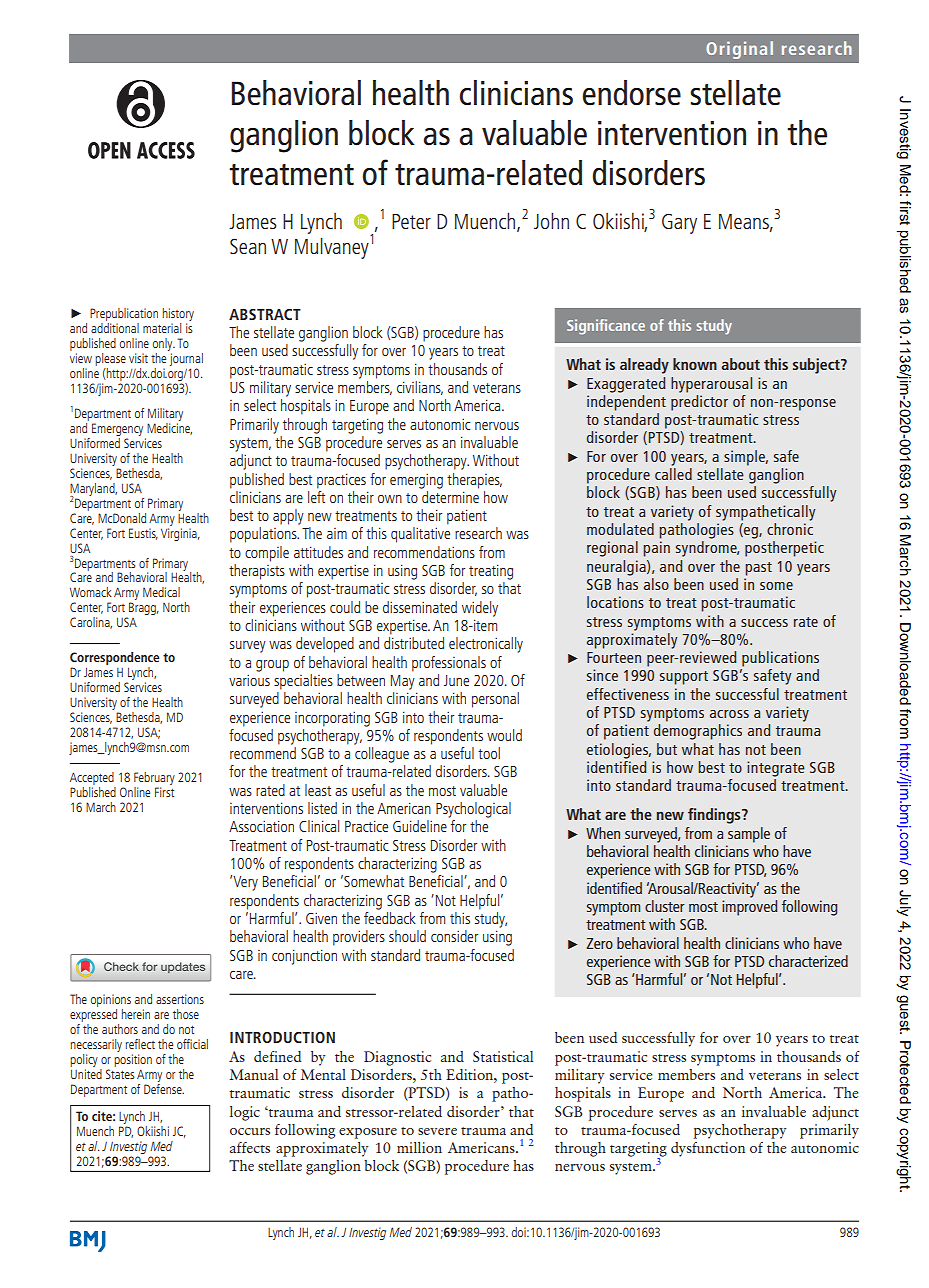 The height and width of the image is (1288, 929). What do you see at coordinates (480, 609) in the image?
I see `widely` at bounding box center [480, 609].
